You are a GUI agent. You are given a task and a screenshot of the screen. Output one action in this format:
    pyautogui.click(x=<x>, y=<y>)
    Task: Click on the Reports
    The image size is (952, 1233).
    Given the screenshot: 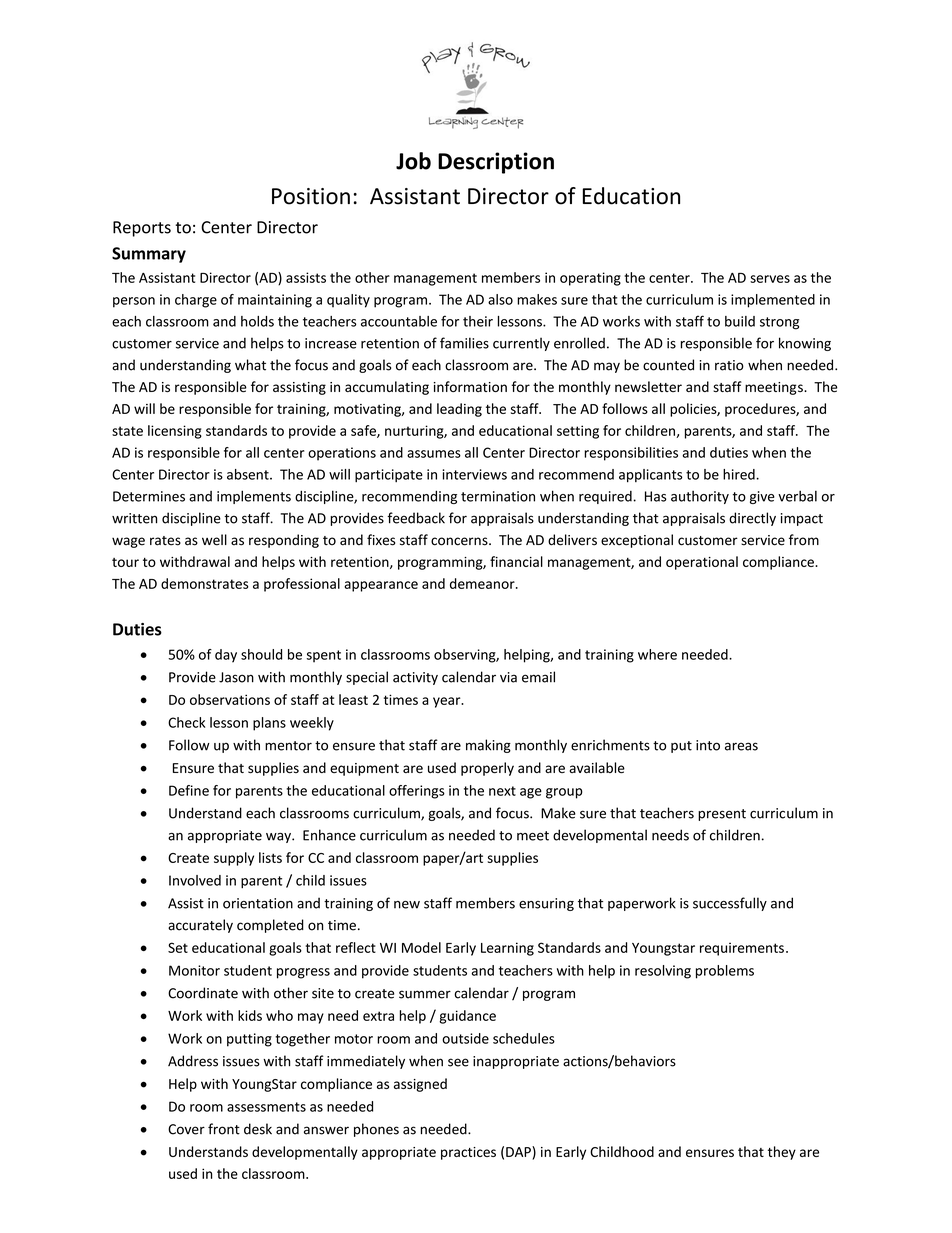 What is the action you would take?
    pyautogui.click(x=142, y=229)
